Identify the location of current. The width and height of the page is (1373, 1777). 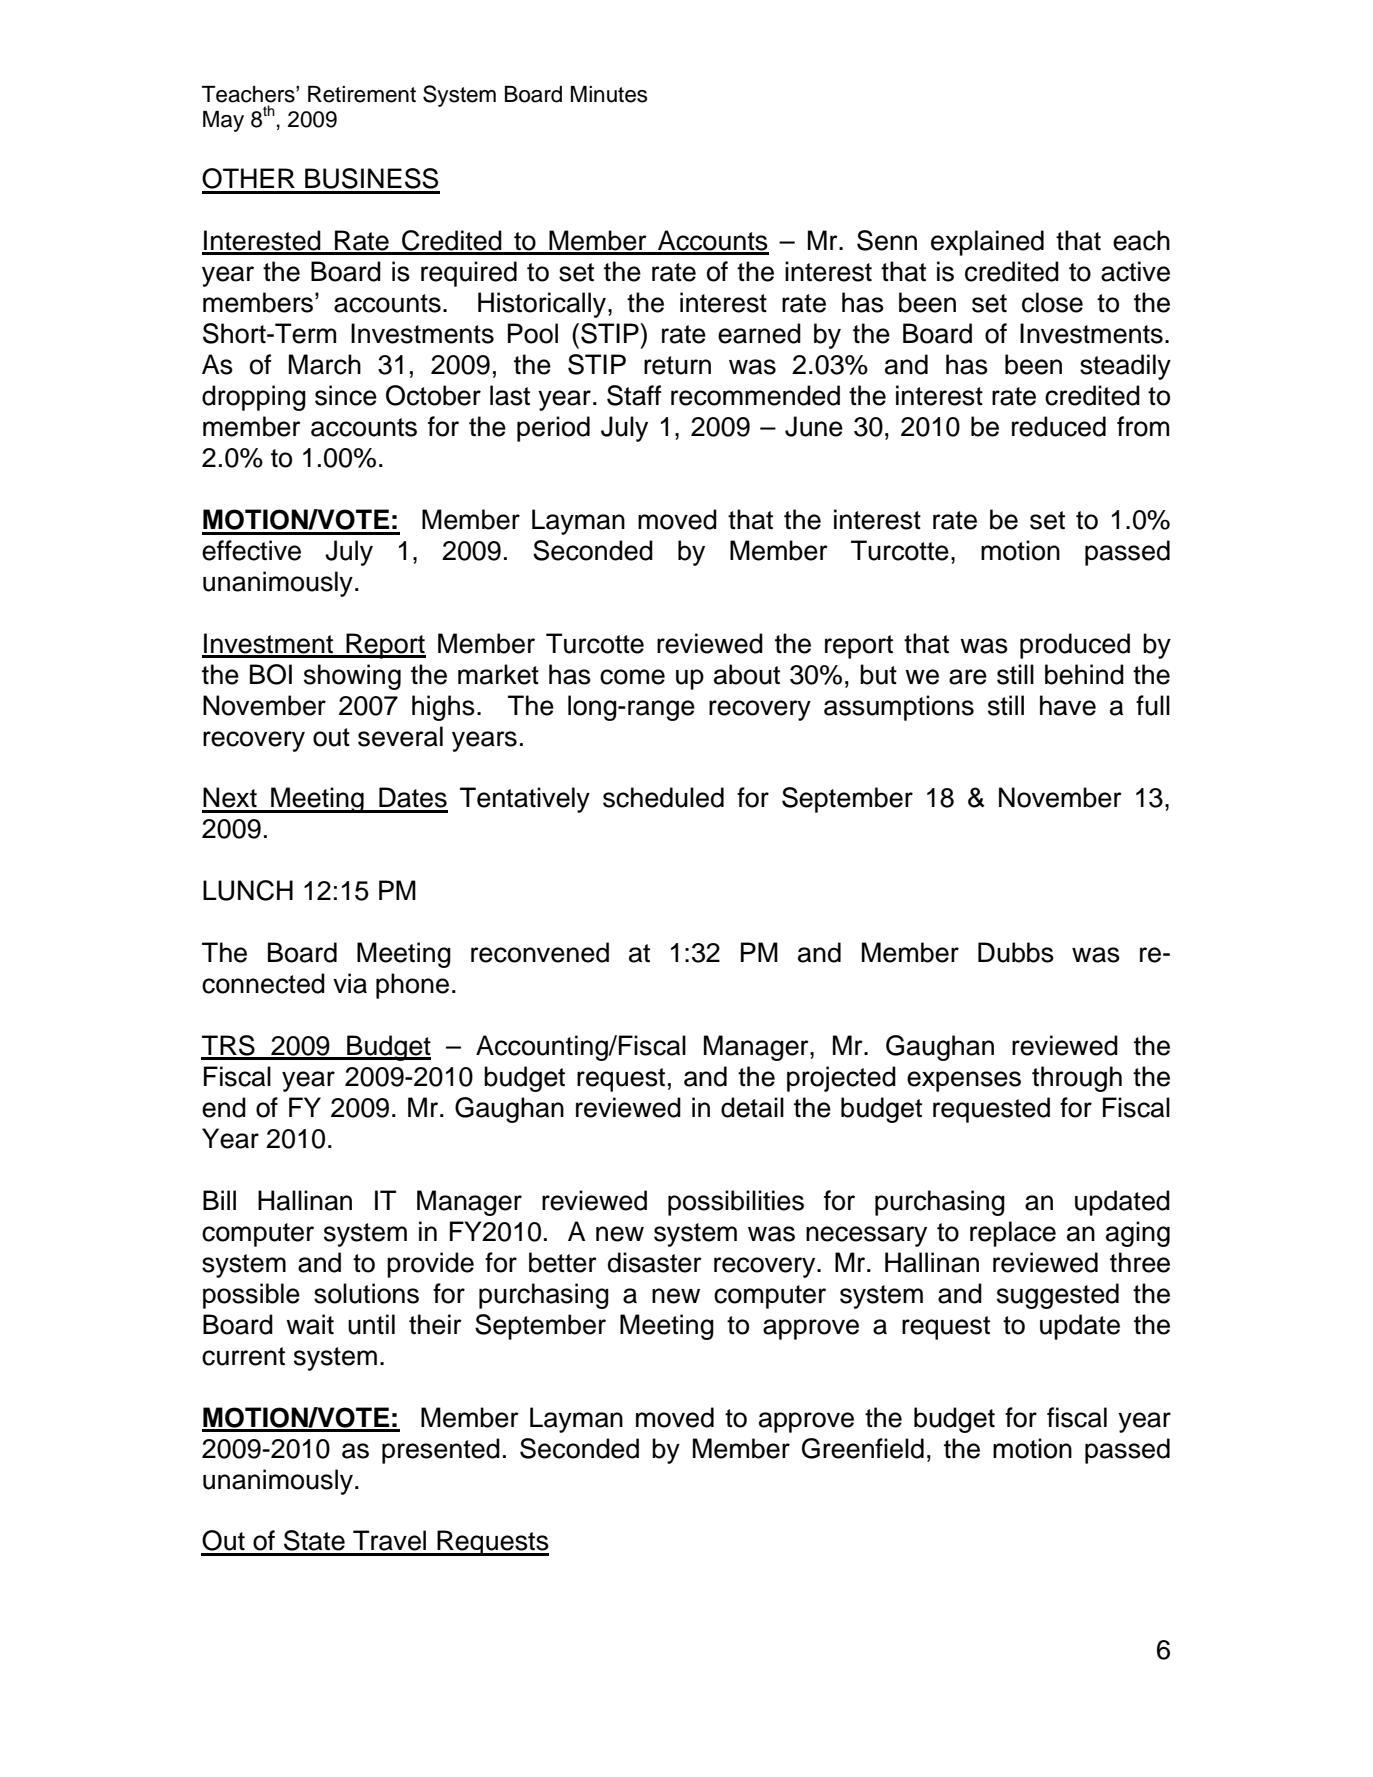
(243, 1356).
